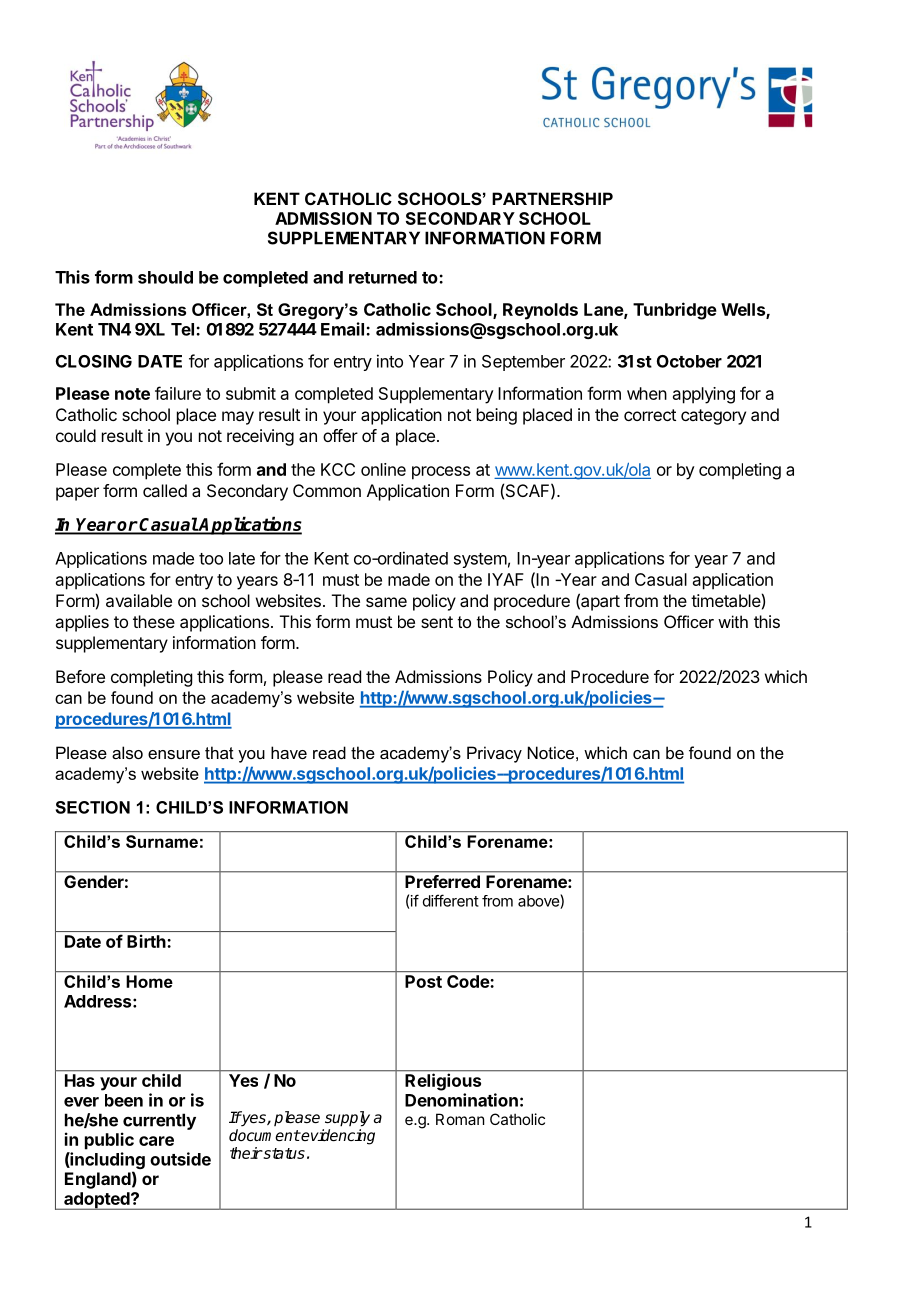  Describe the element at coordinates (159, 1121) in the screenshot. I see `currently` at that location.
